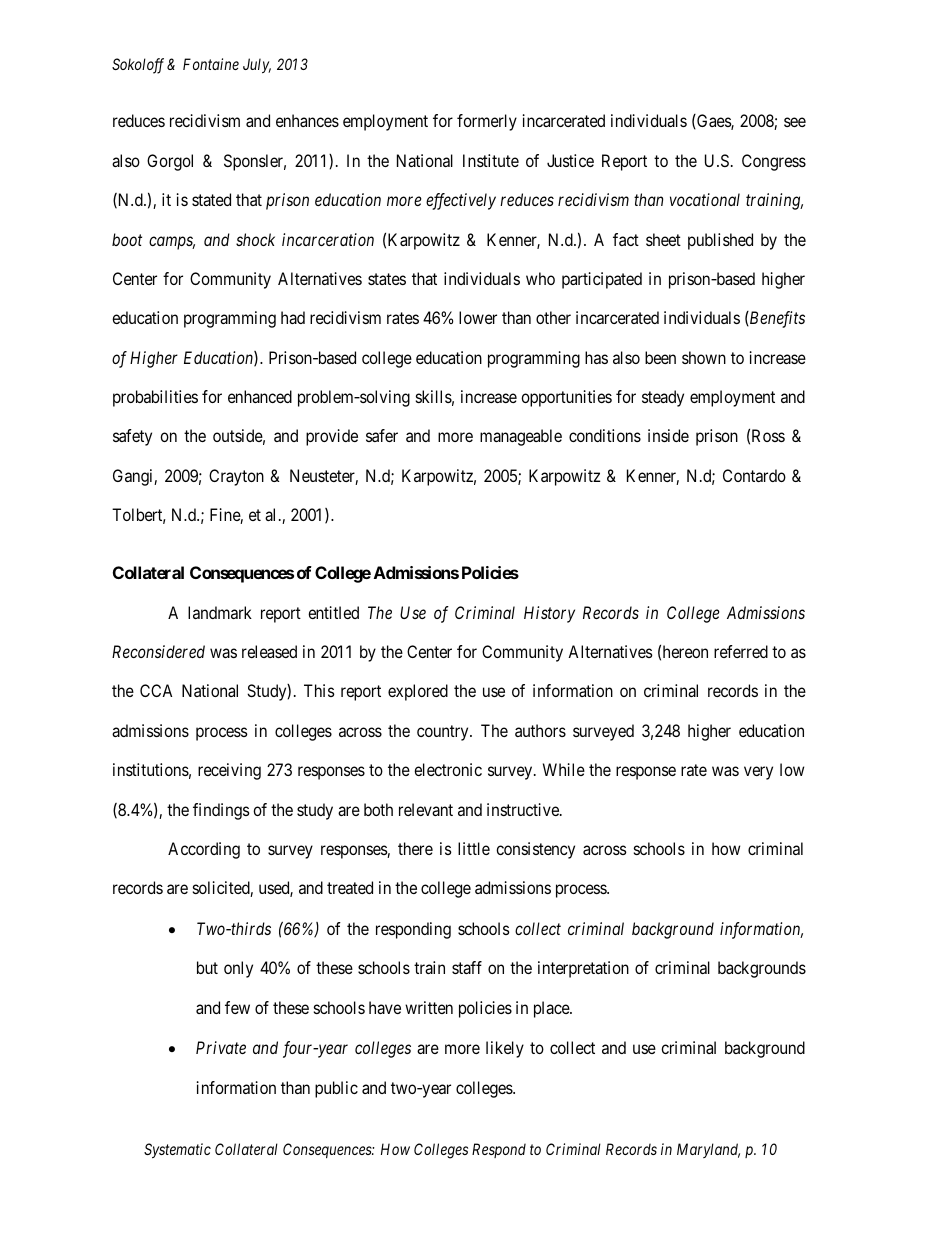  What do you see at coordinates (487, 122) in the screenshot?
I see `formerly` at bounding box center [487, 122].
